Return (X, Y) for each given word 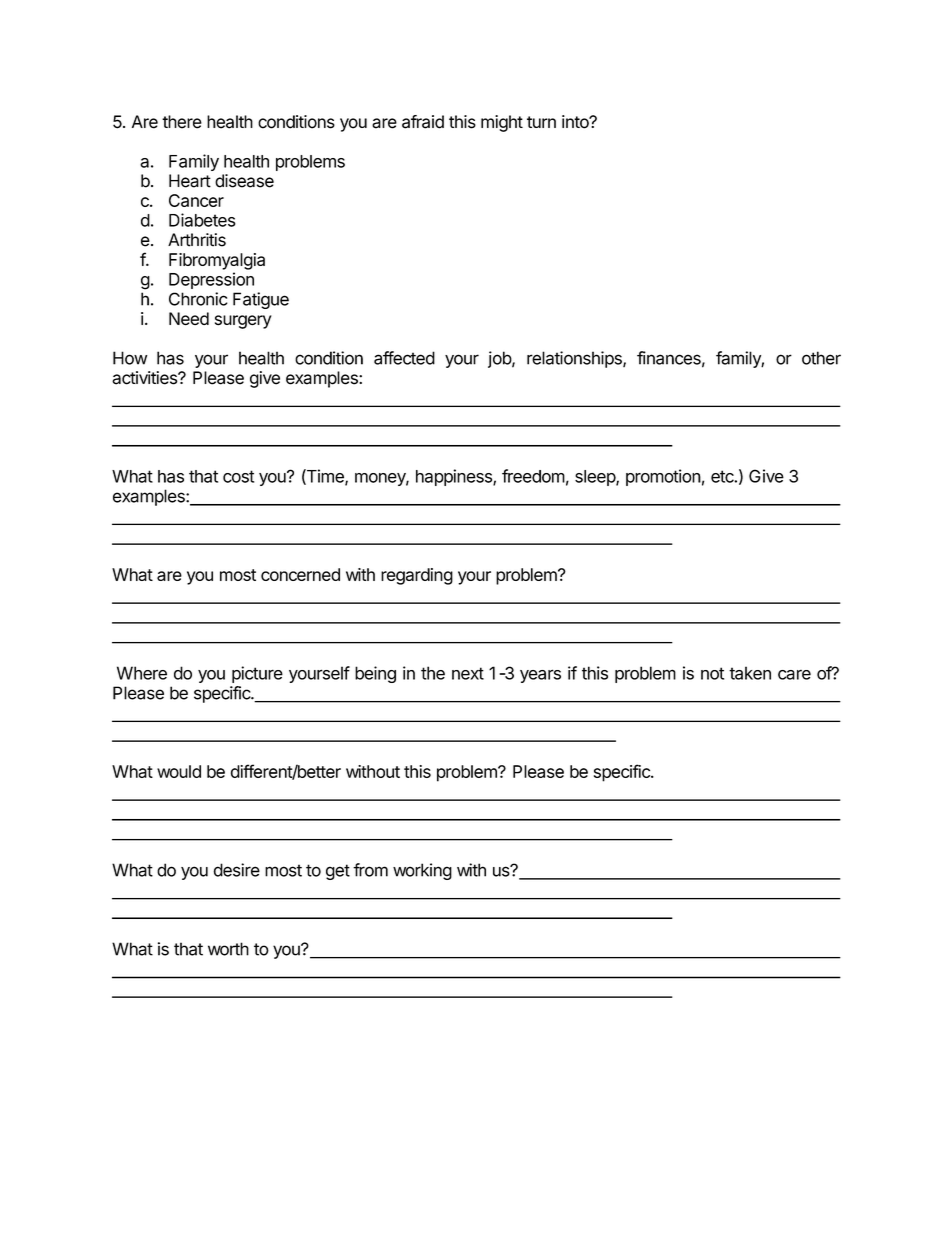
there (182, 122)
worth (228, 949)
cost (238, 476)
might (502, 123)
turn (541, 122)
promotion (663, 477)
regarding (417, 576)
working (422, 871)
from (370, 870)
